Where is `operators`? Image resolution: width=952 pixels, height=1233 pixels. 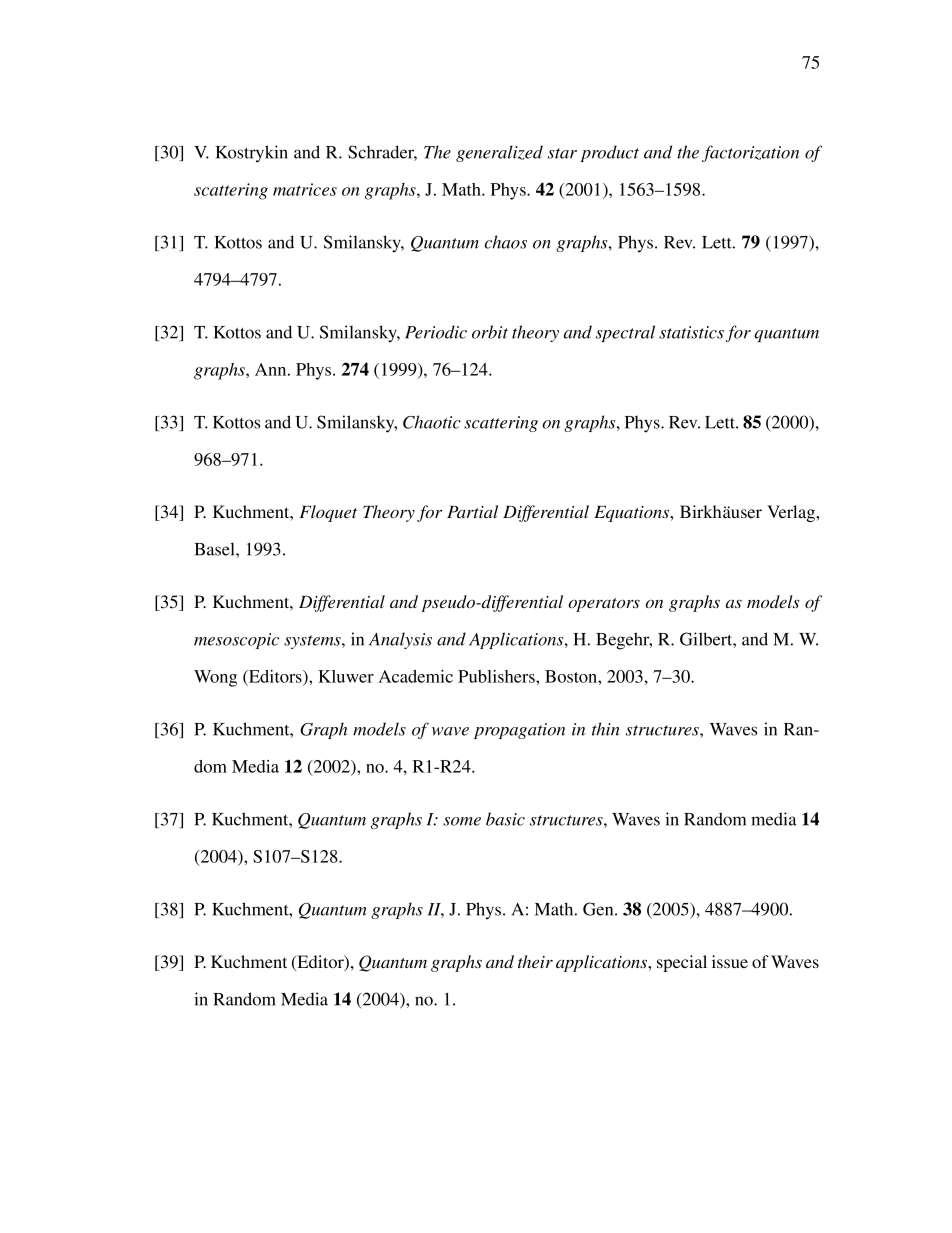
operators is located at coordinates (604, 605).
